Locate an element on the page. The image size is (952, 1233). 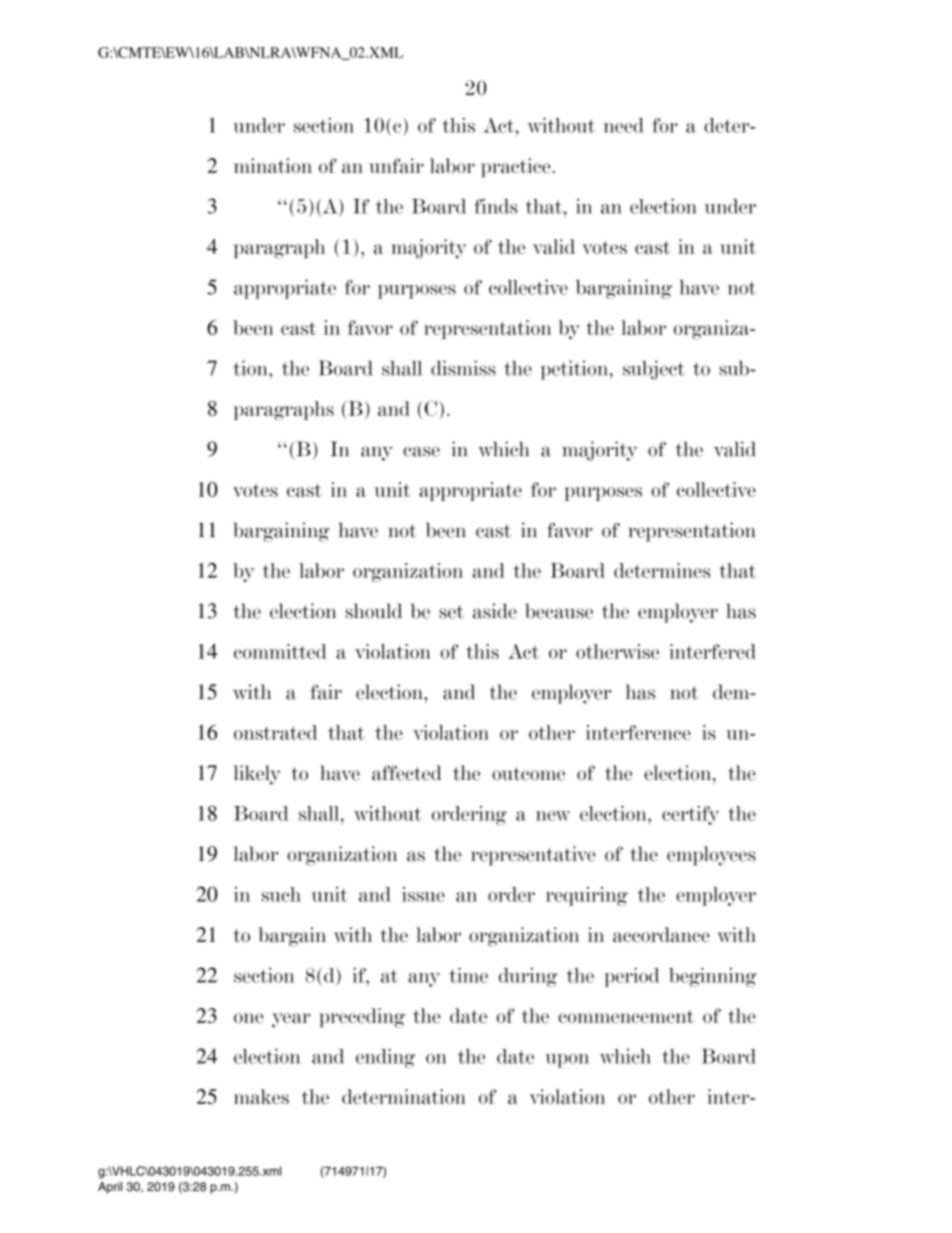
practice is located at coordinates (516, 167).
